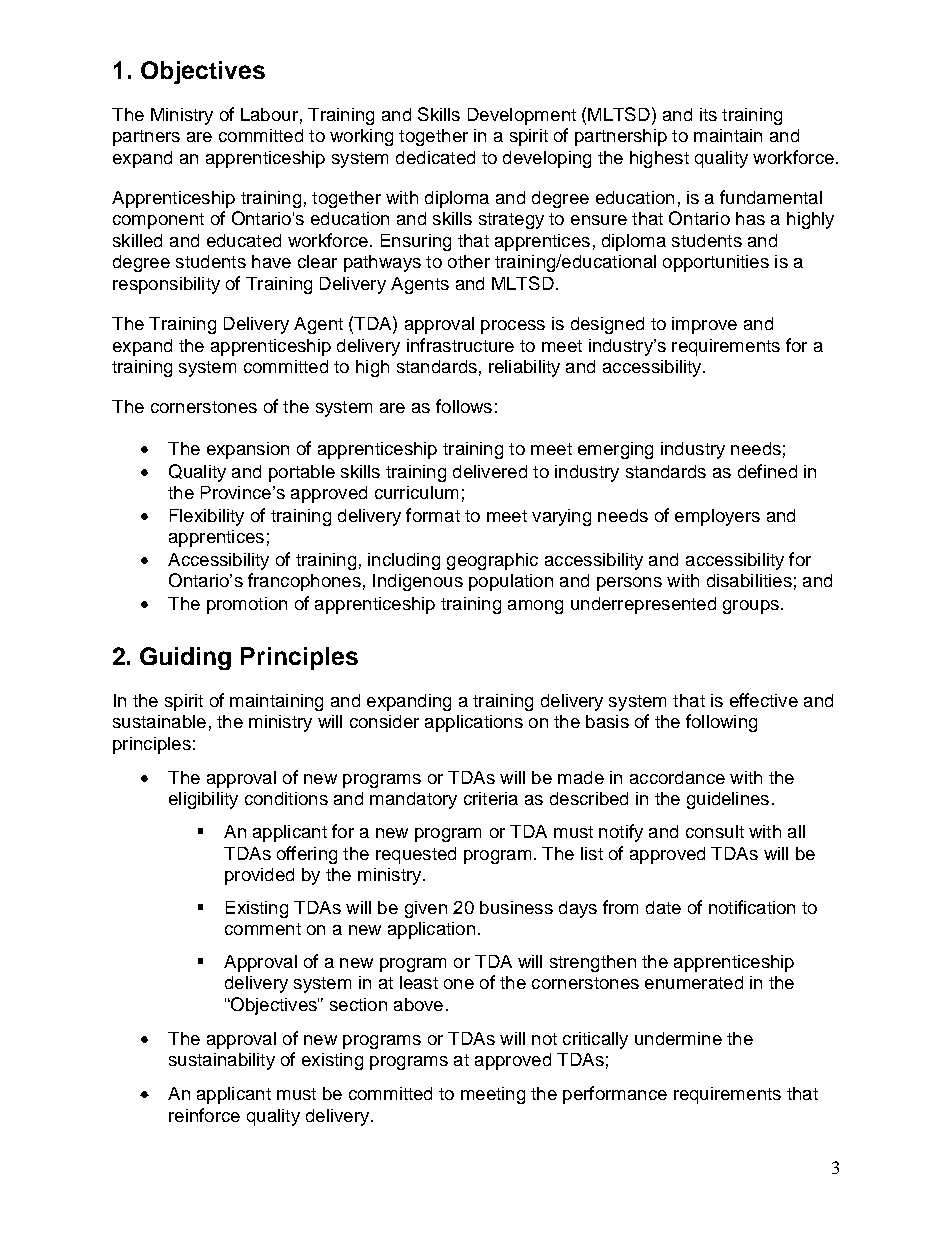  I want to click on Labour, so click(269, 114).
